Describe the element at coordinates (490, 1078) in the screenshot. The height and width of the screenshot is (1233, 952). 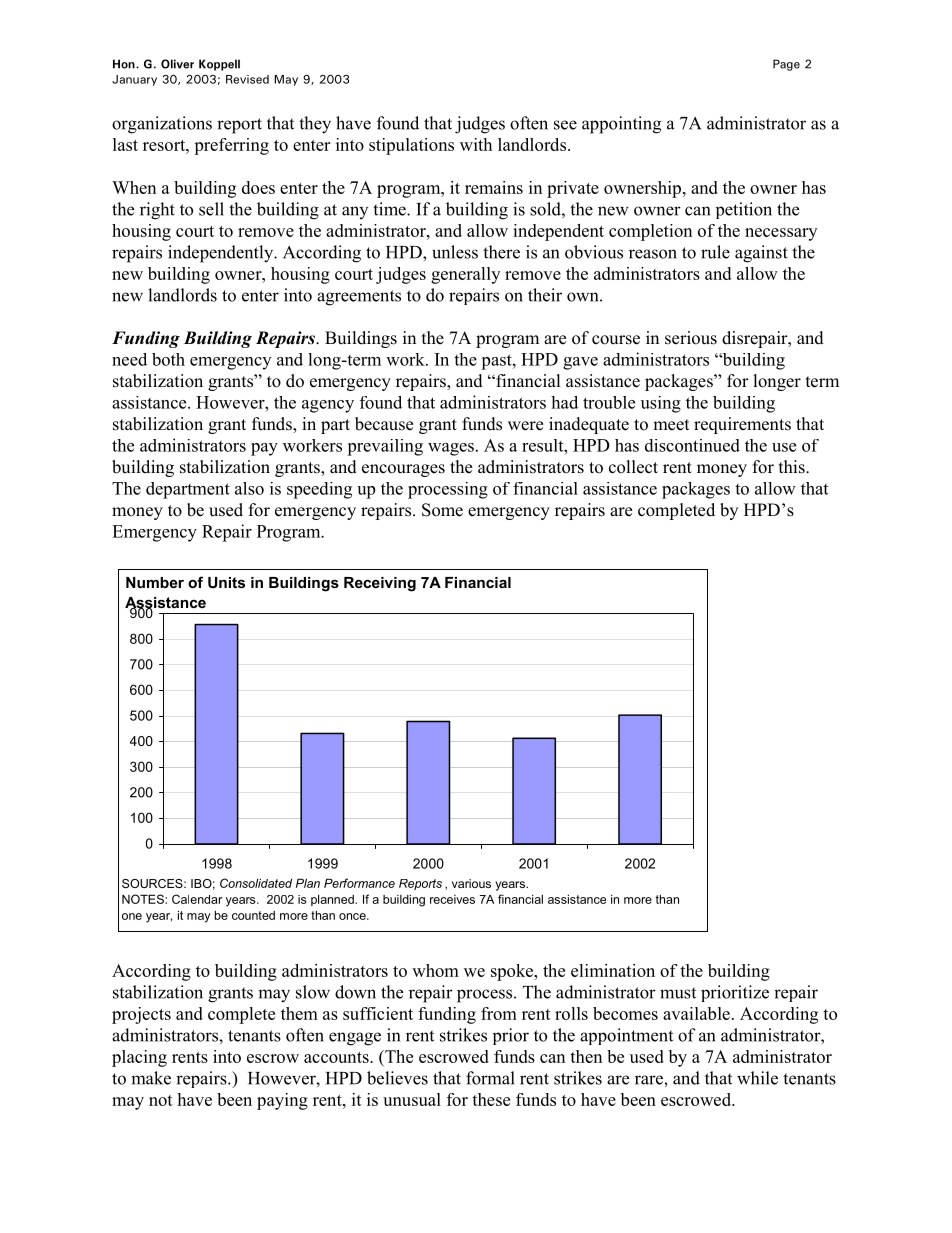
I see `formal` at that location.
